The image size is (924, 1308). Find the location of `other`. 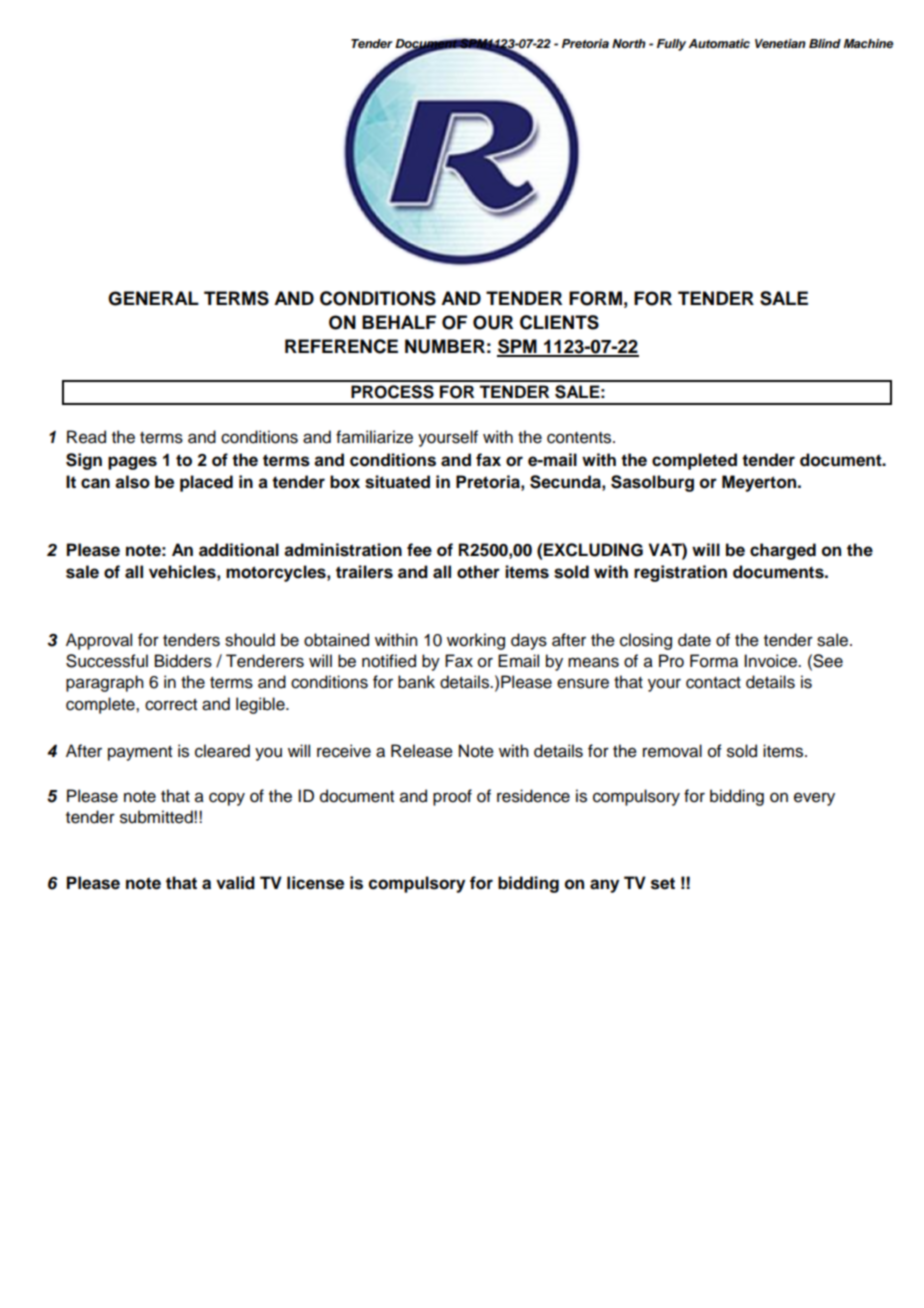

other is located at coordinates (478, 572).
